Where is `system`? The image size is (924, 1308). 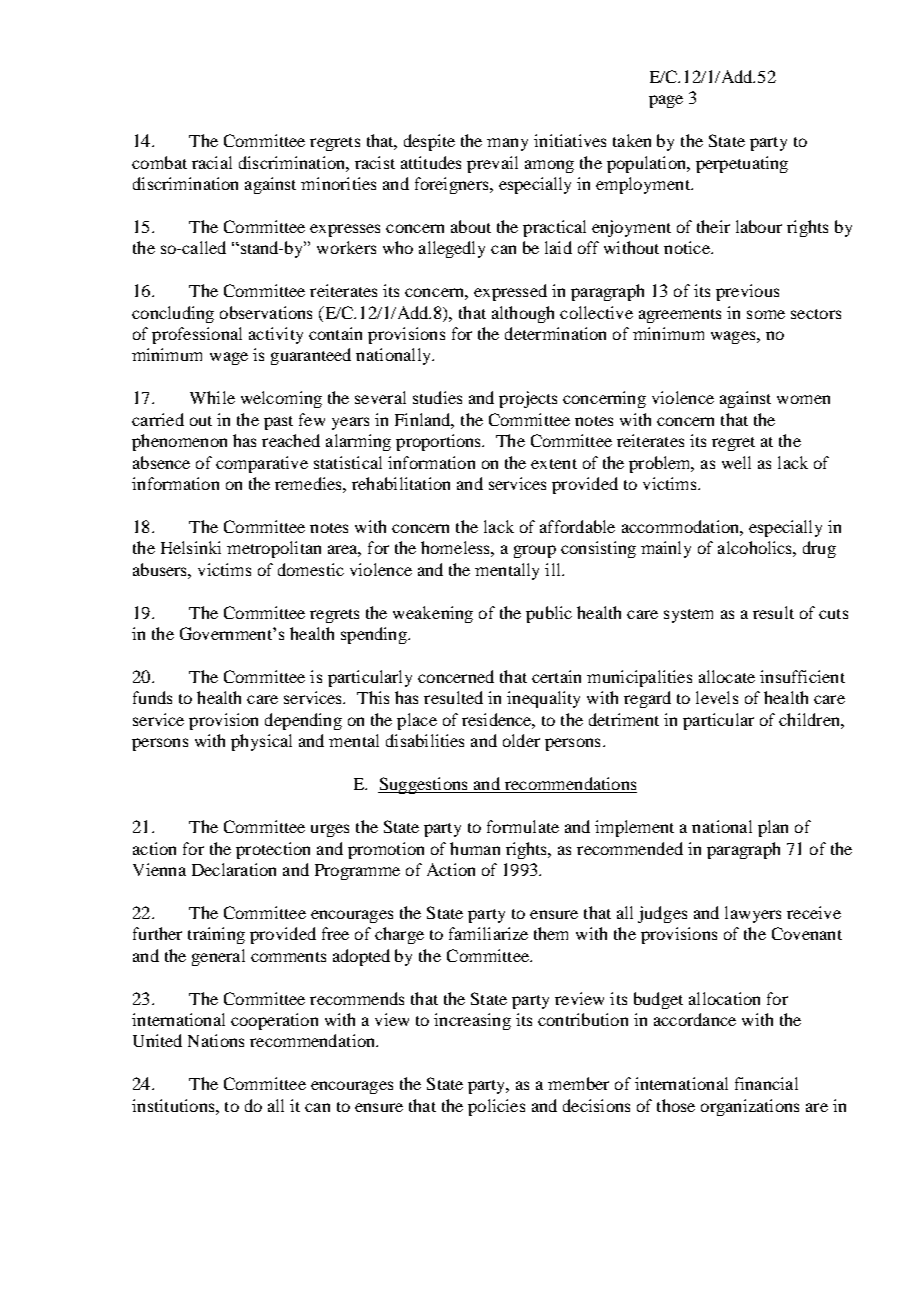 system is located at coordinates (688, 616).
